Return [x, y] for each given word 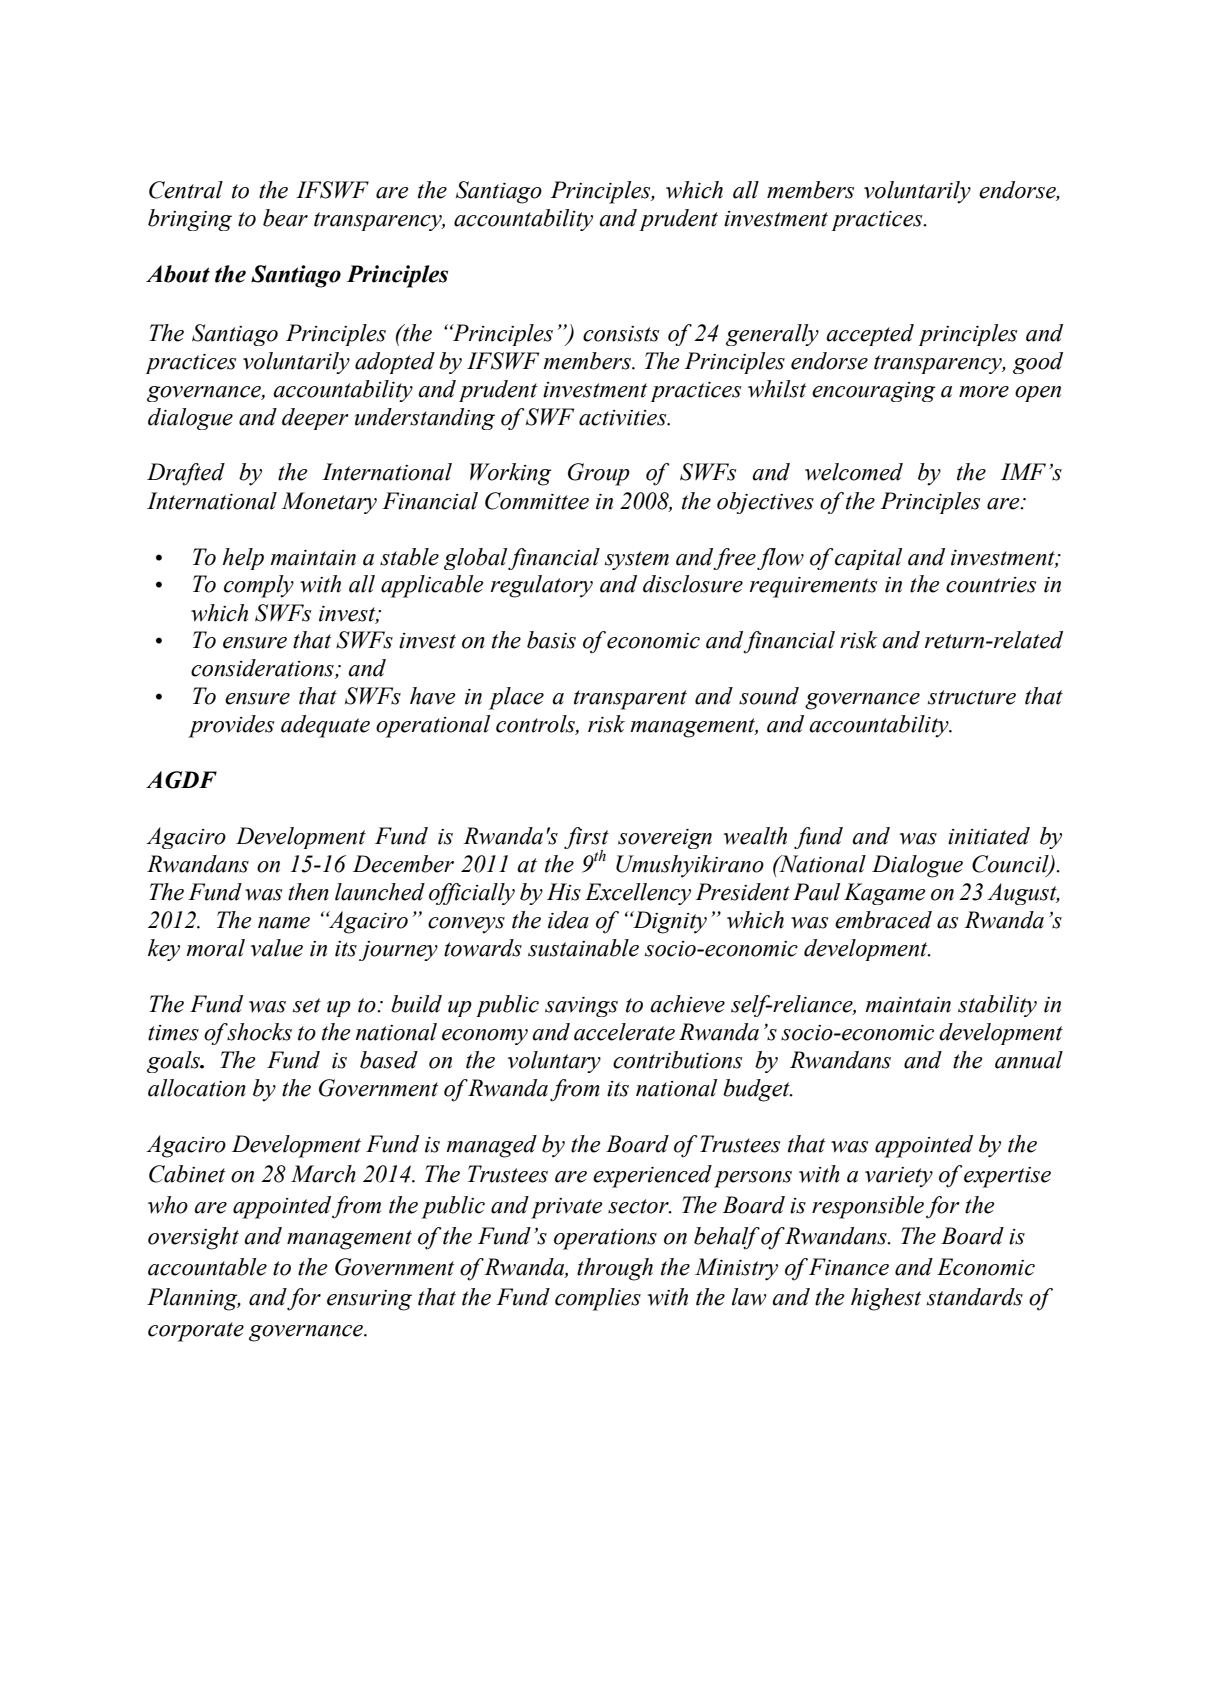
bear [285, 218]
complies [598, 1299]
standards [975, 1297]
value [277, 948]
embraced [883, 920]
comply [259, 586]
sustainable [583, 948]
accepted [870, 335]
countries [991, 585]
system [637, 560]
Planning [193, 1299]
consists [621, 334]
